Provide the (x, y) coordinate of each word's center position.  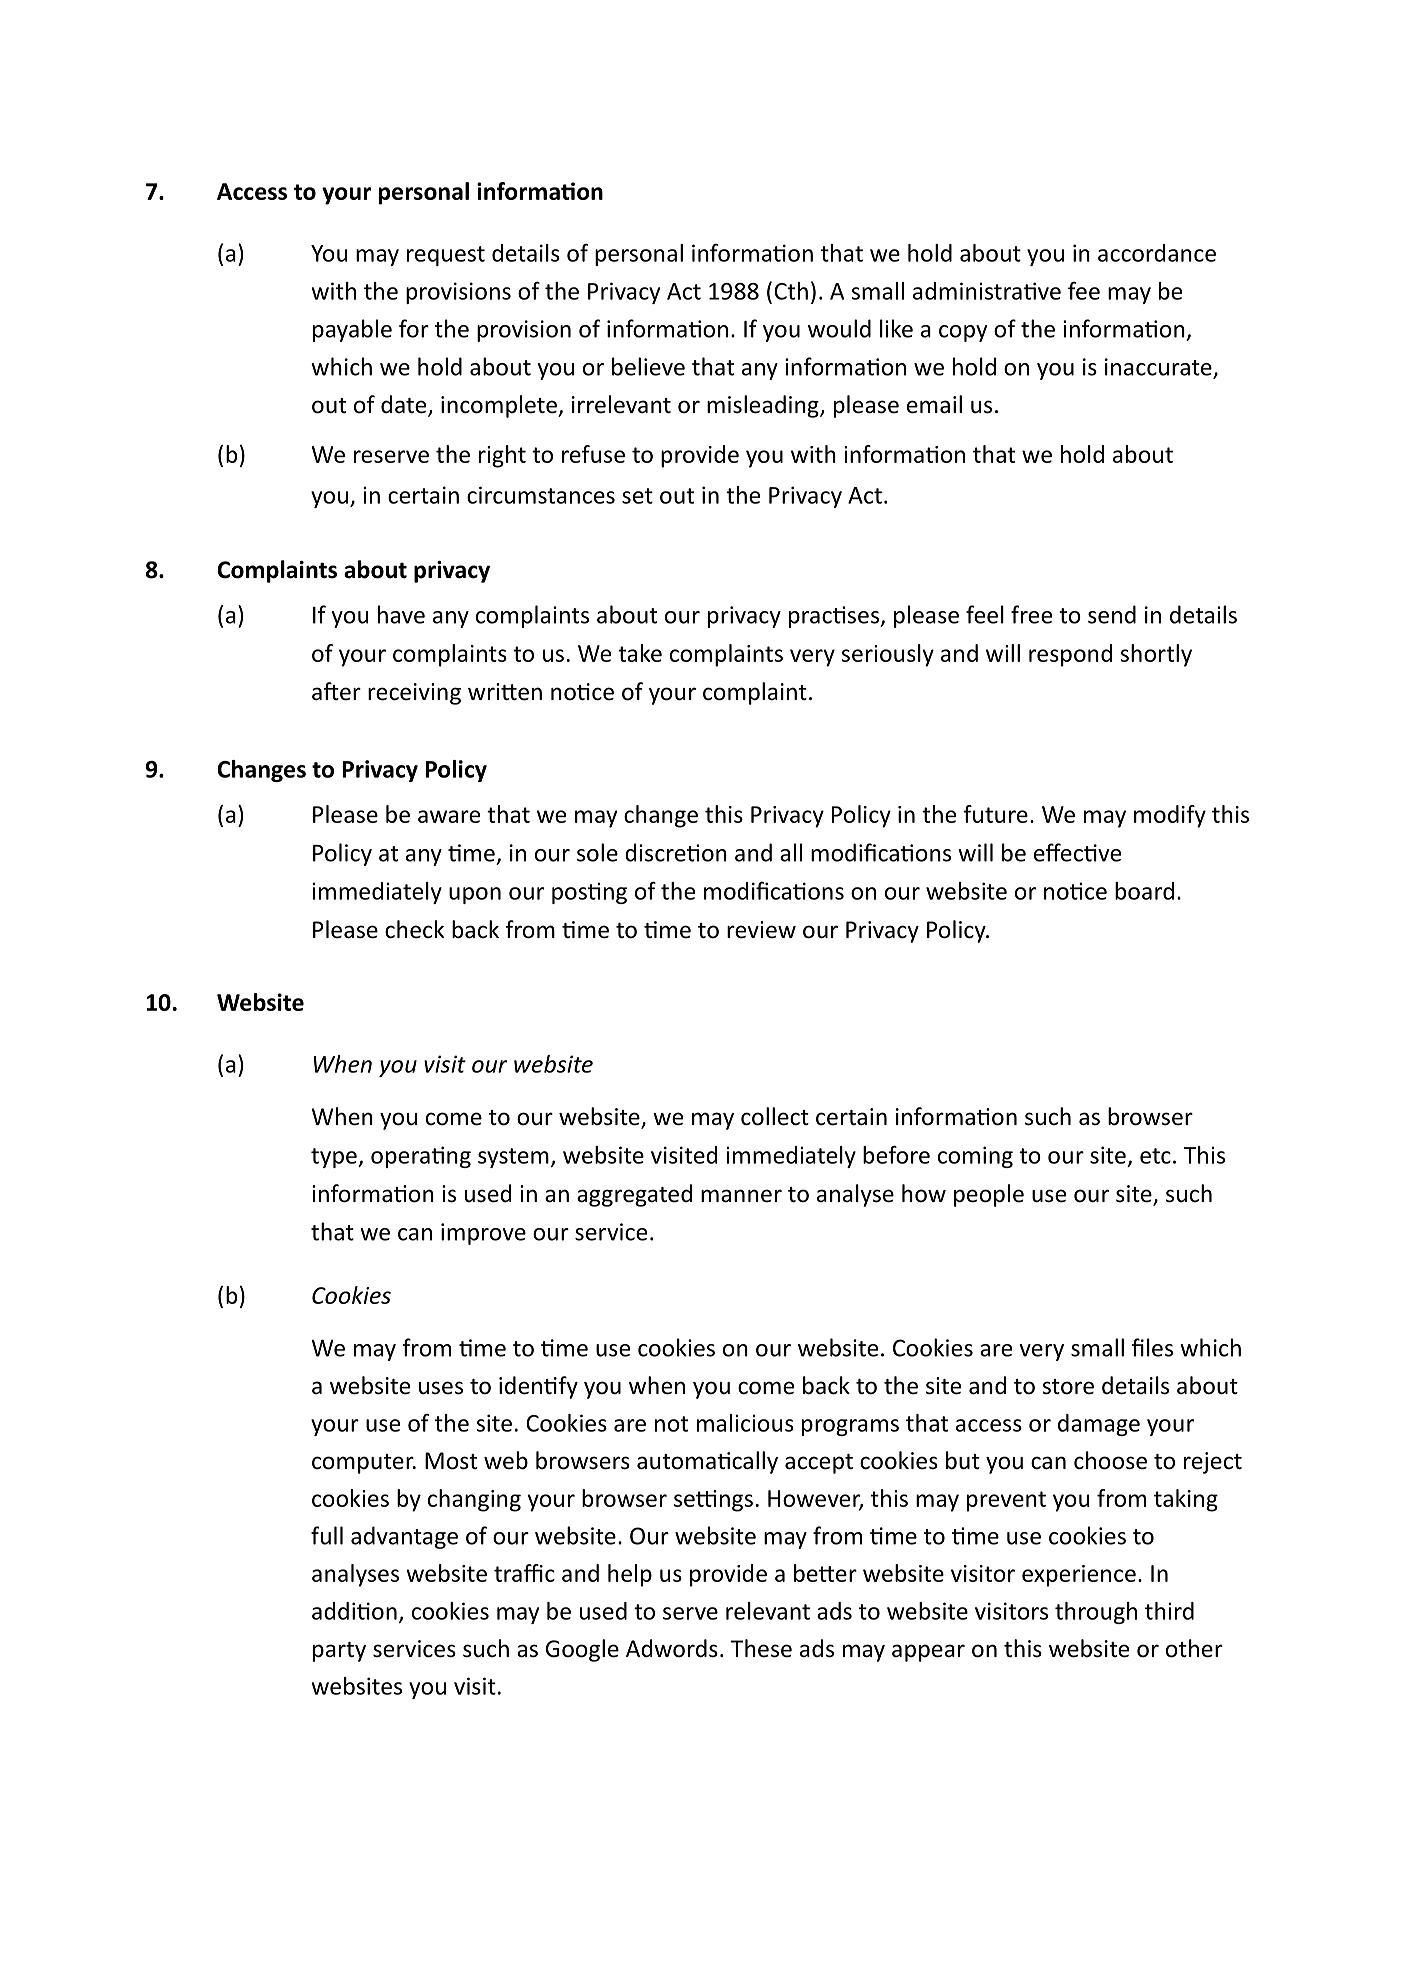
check (414, 929)
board (1144, 891)
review (761, 930)
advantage (404, 1537)
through (1096, 1613)
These (761, 1648)
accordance (1157, 253)
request (446, 256)
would (839, 328)
